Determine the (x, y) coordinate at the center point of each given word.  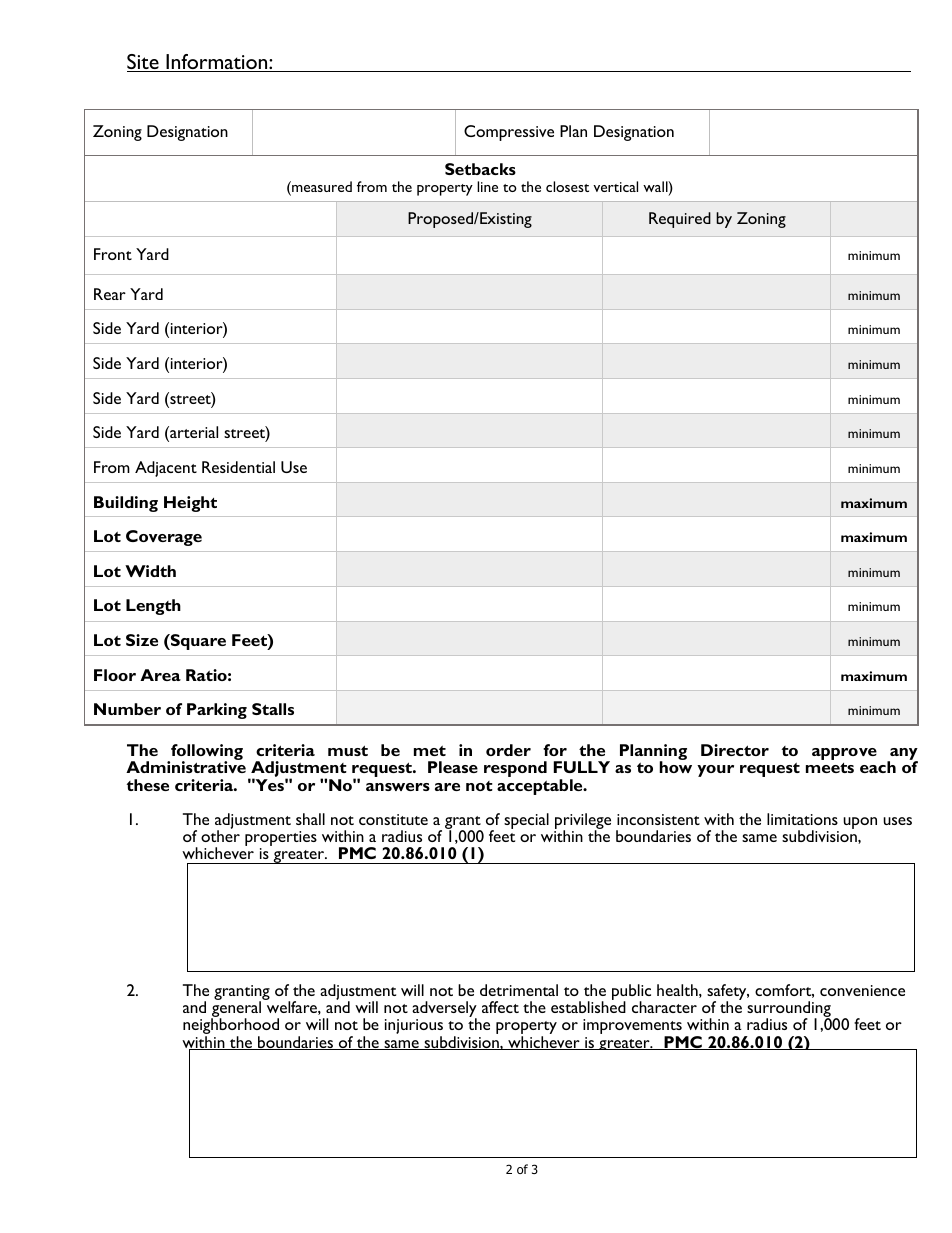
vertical (615, 186)
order (508, 750)
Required (680, 220)
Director (735, 750)
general (236, 1010)
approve (844, 754)
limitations (802, 819)
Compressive (509, 133)
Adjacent (166, 469)
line (487, 186)
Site (144, 63)
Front (113, 254)
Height (190, 504)
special (526, 821)
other (220, 835)
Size (142, 640)
